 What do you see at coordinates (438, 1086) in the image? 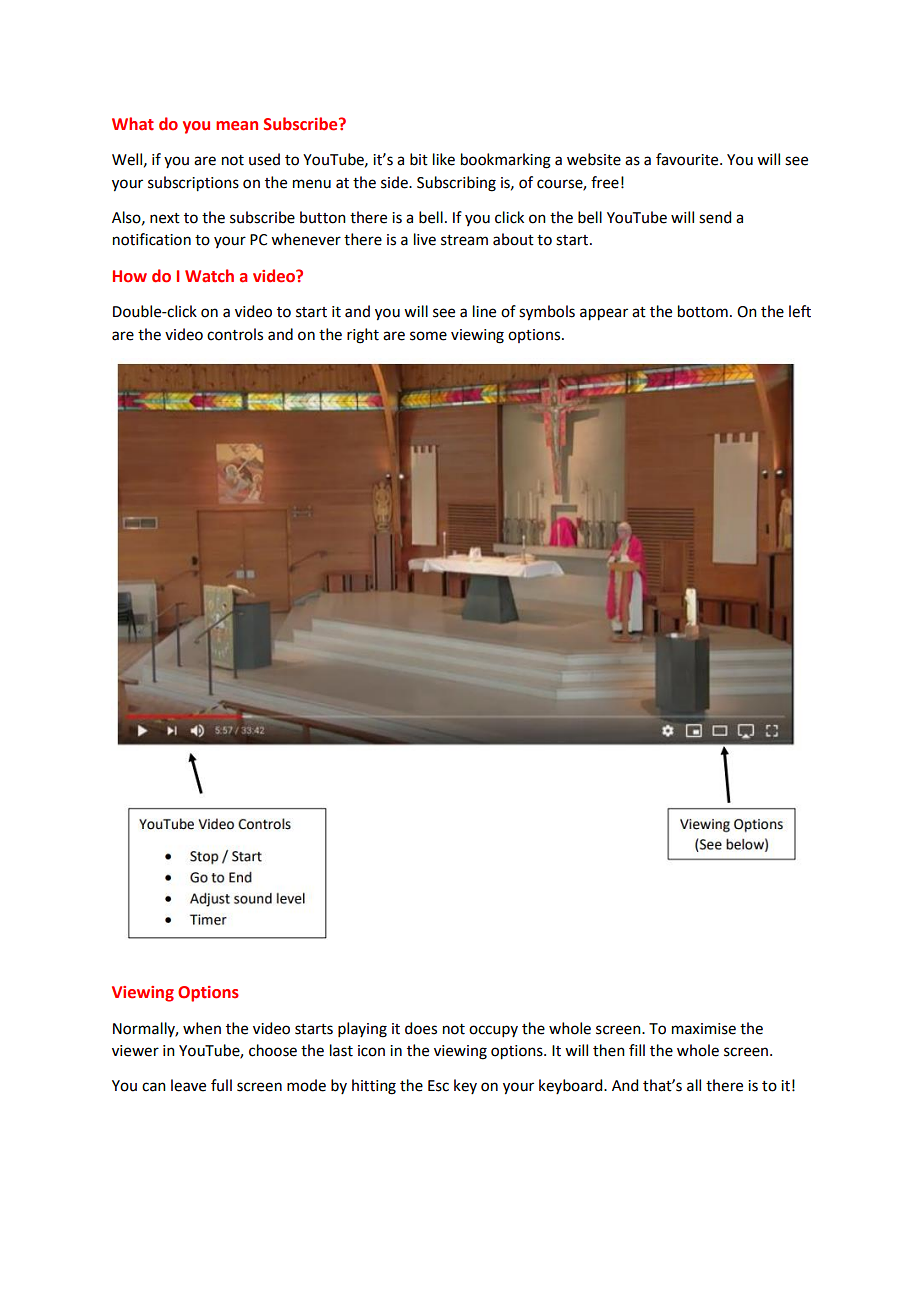
I see `Esc` at bounding box center [438, 1086].
